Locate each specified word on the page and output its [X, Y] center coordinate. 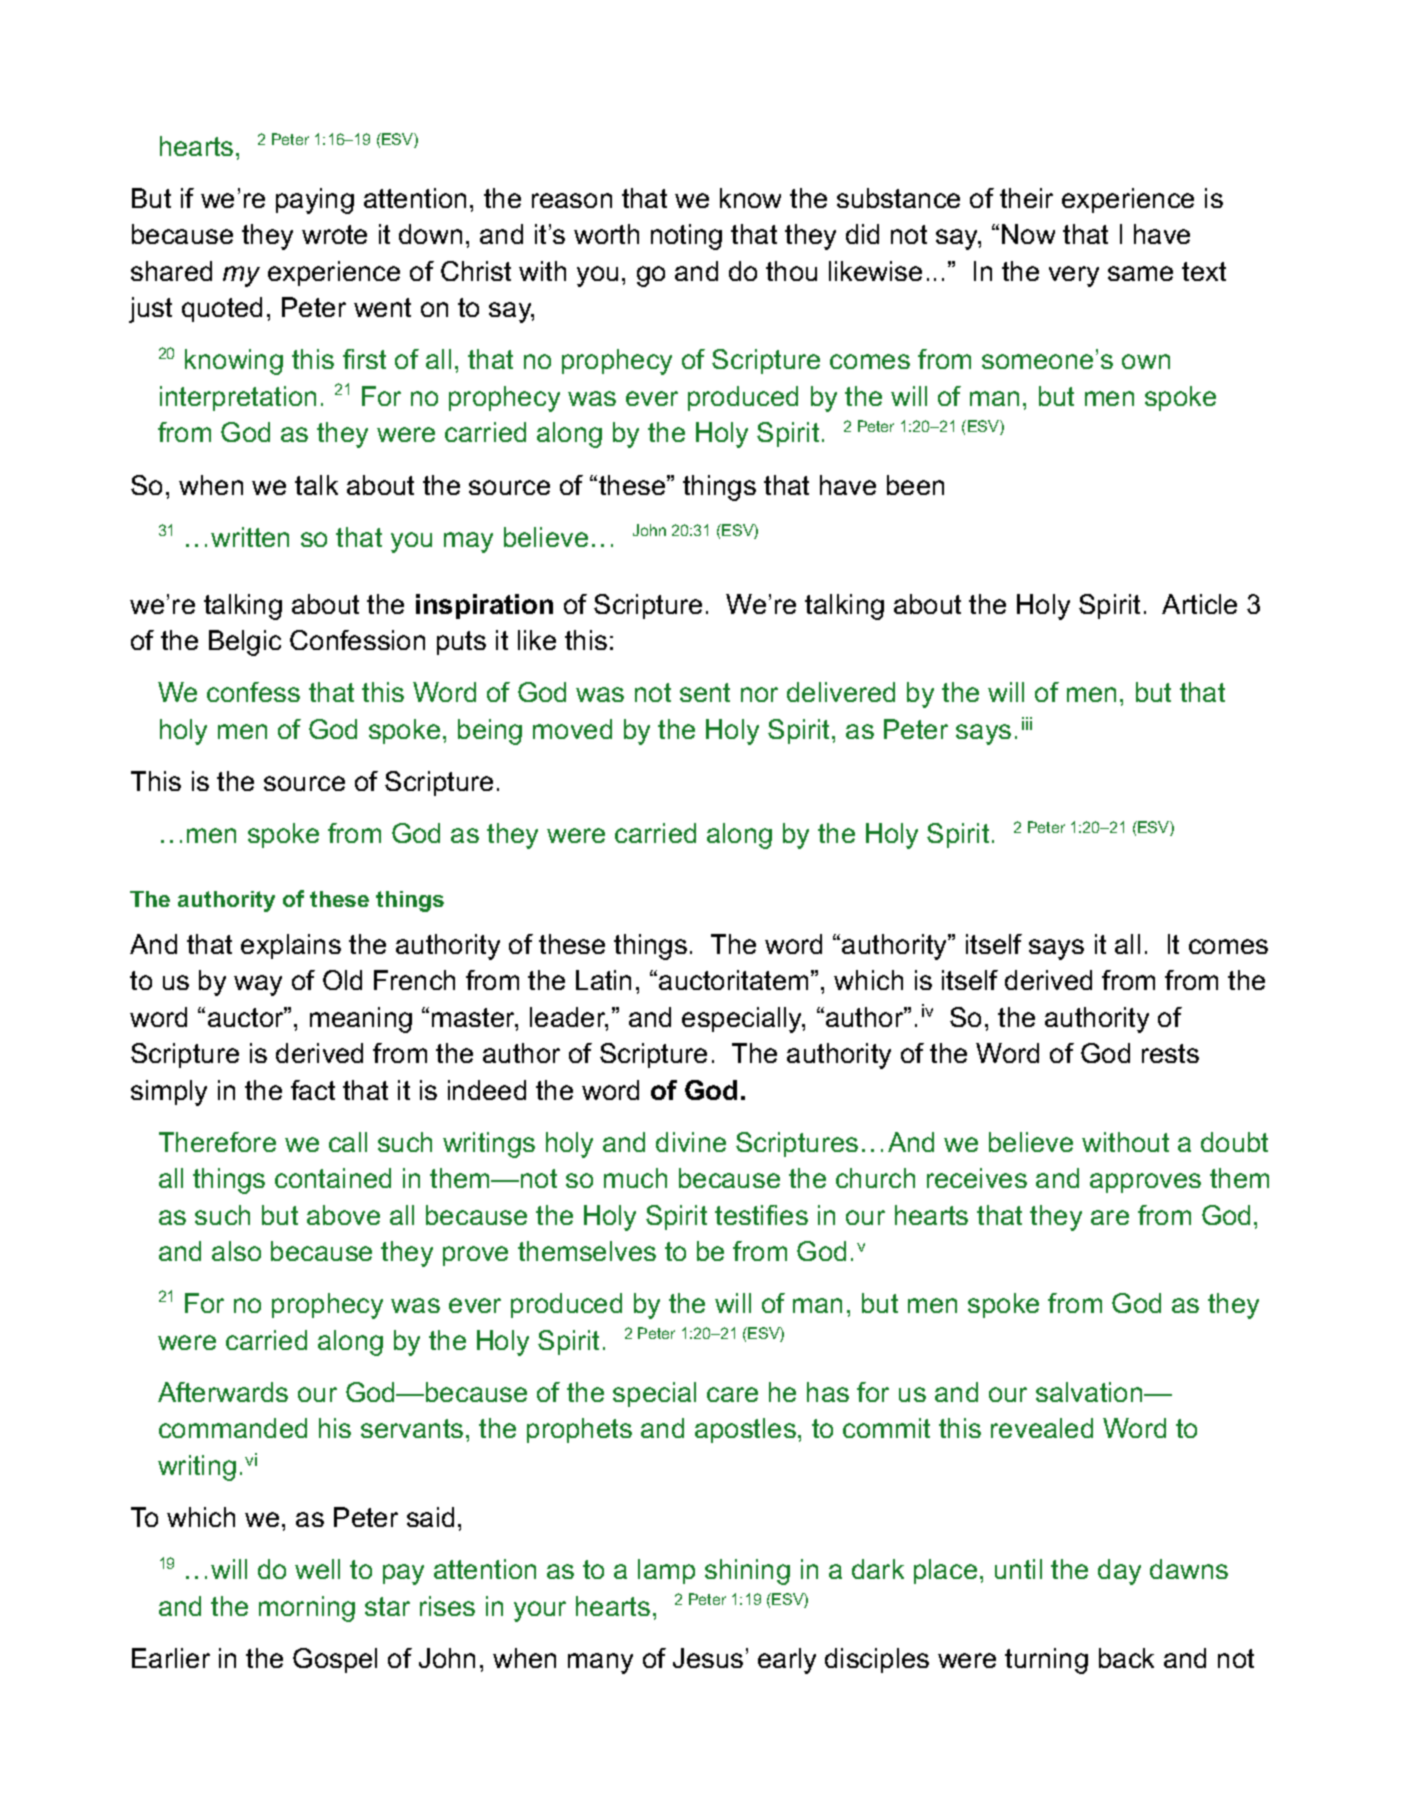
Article [1199, 604]
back [1126, 1658]
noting [686, 237]
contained [333, 1178]
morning [307, 1609]
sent [705, 692]
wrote [334, 234]
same [1140, 273]
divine [691, 1142]
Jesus [708, 1658]
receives [977, 1178]
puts [461, 643]
